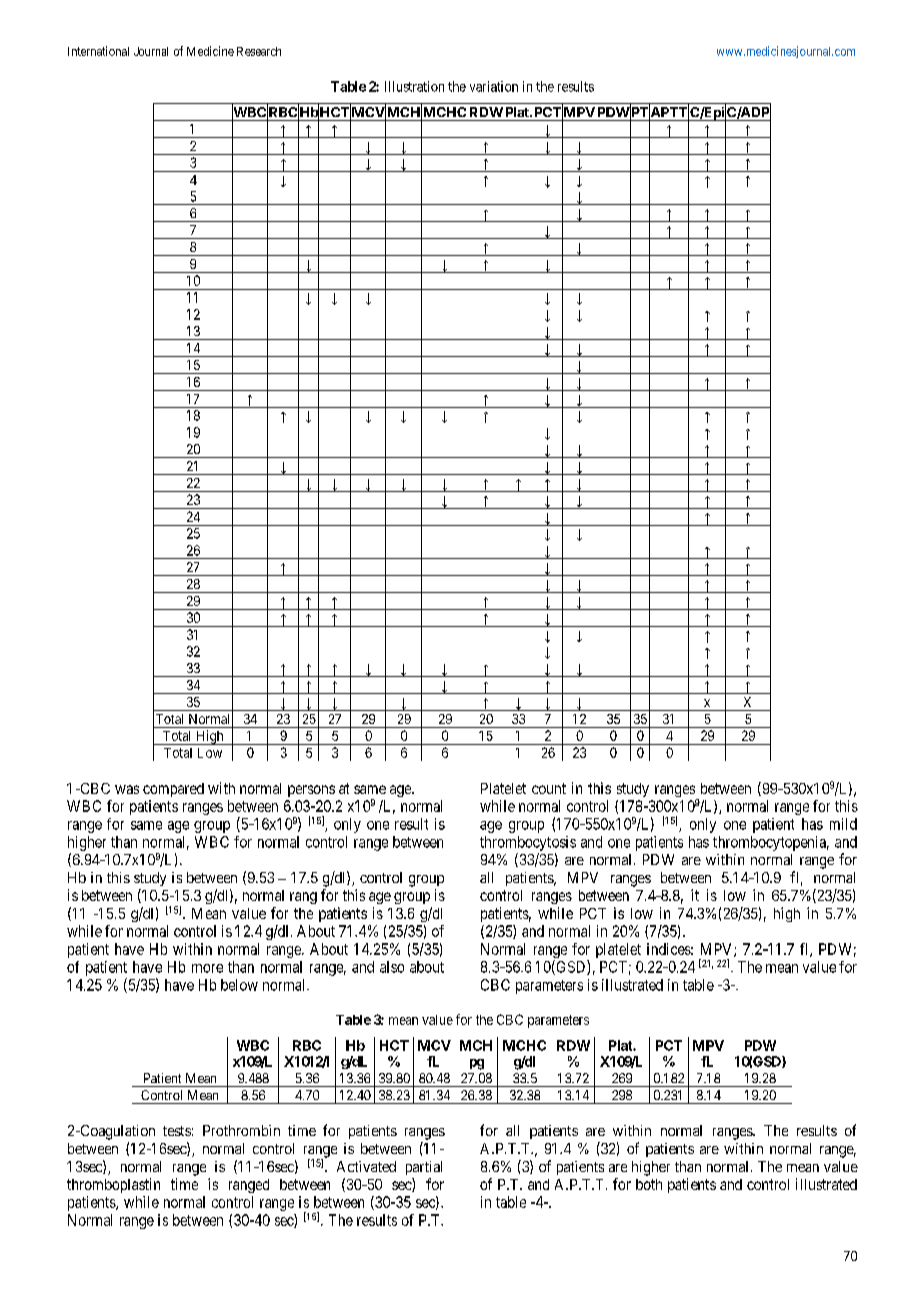  I want to click on count, so click(549, 788).
